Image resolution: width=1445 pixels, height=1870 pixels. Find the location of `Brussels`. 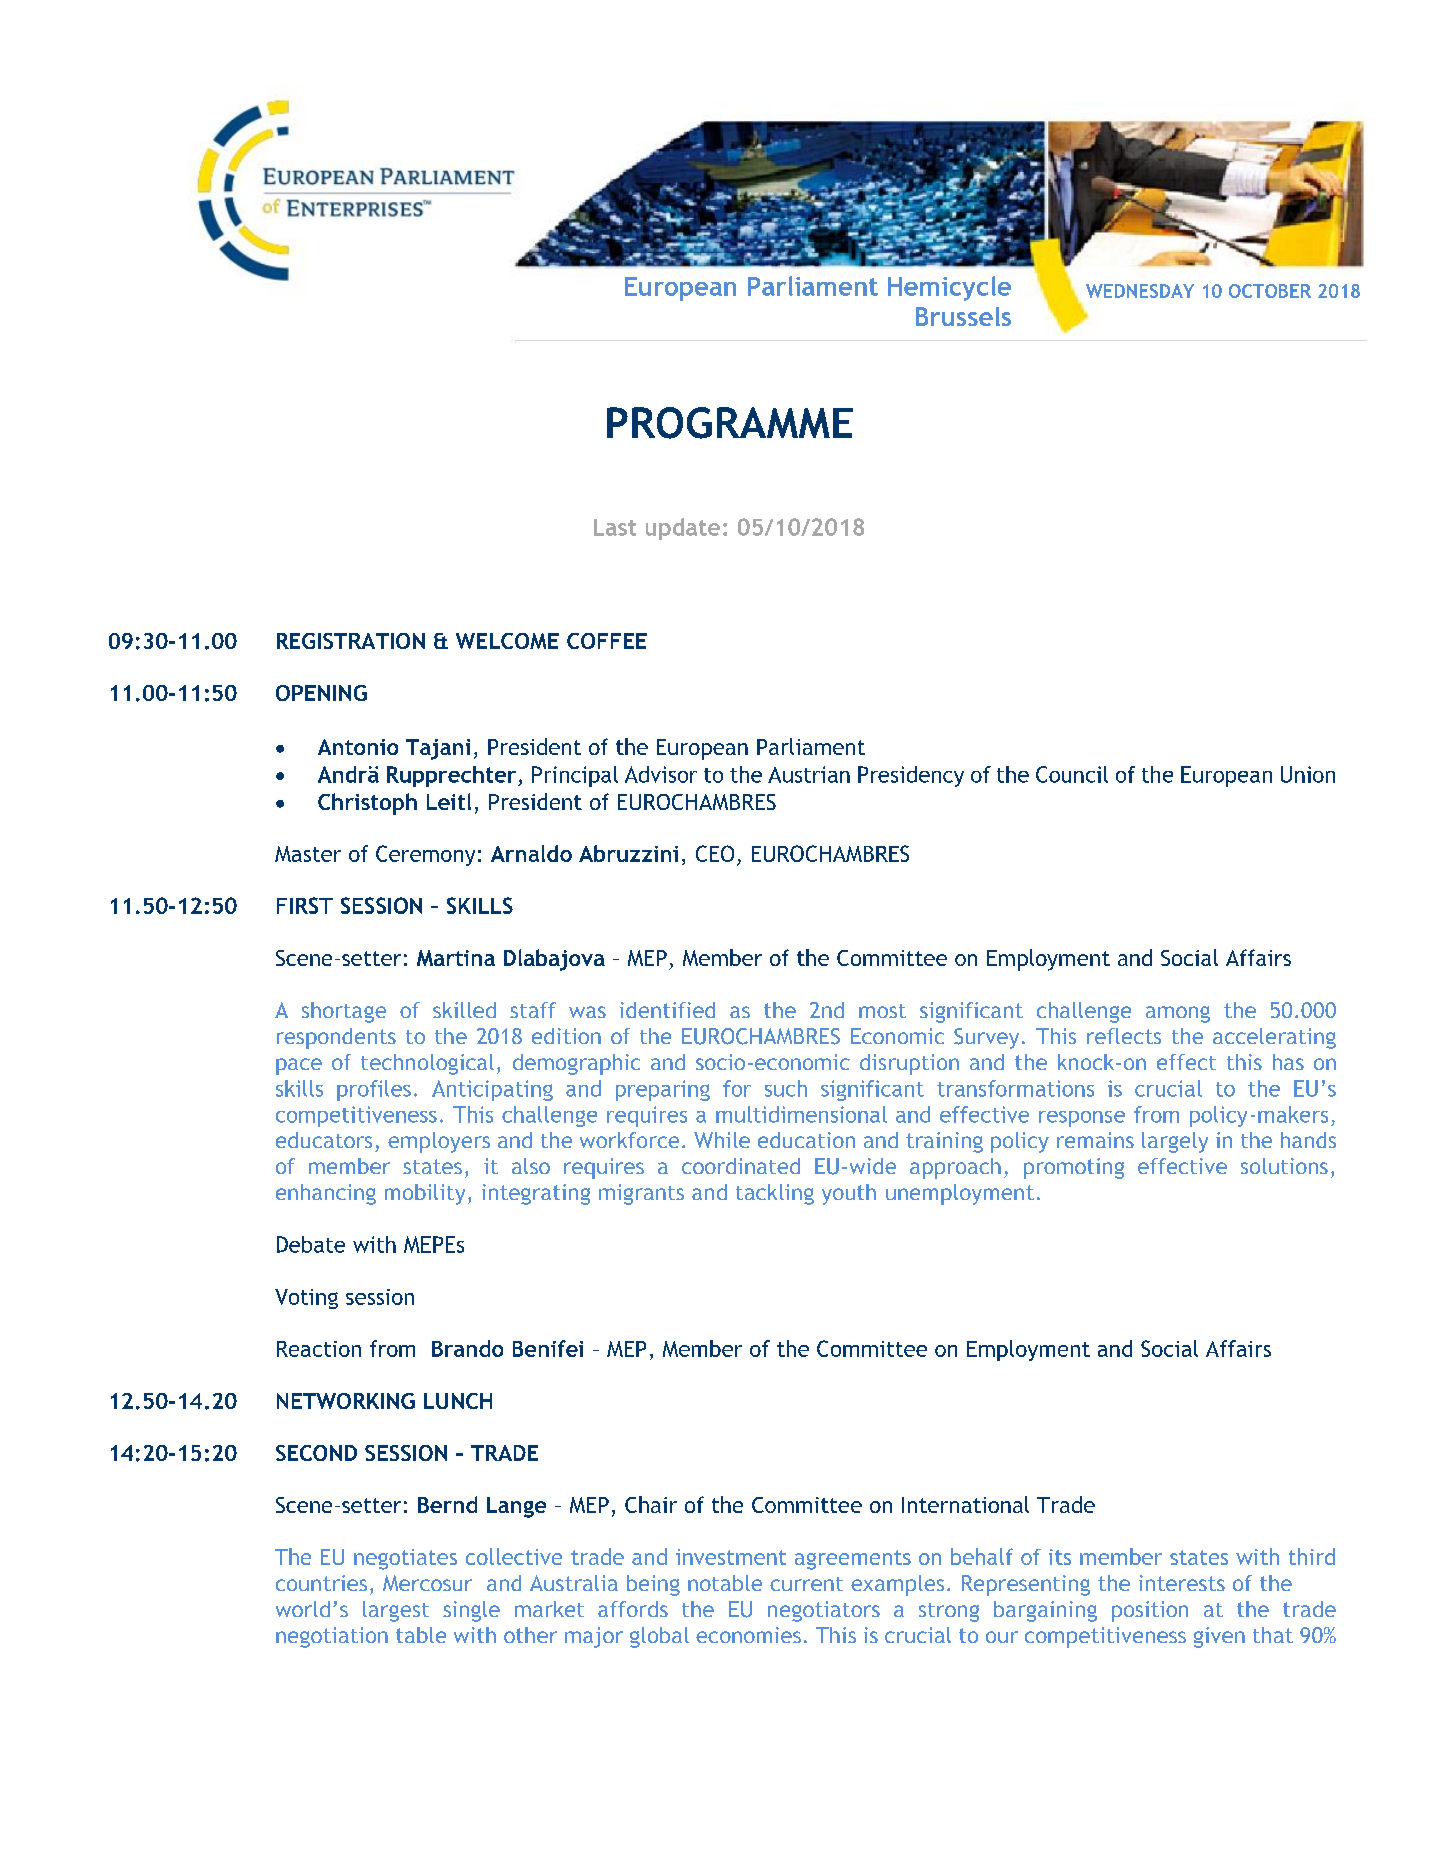

Brussels is located at coordinates (963, 316).
